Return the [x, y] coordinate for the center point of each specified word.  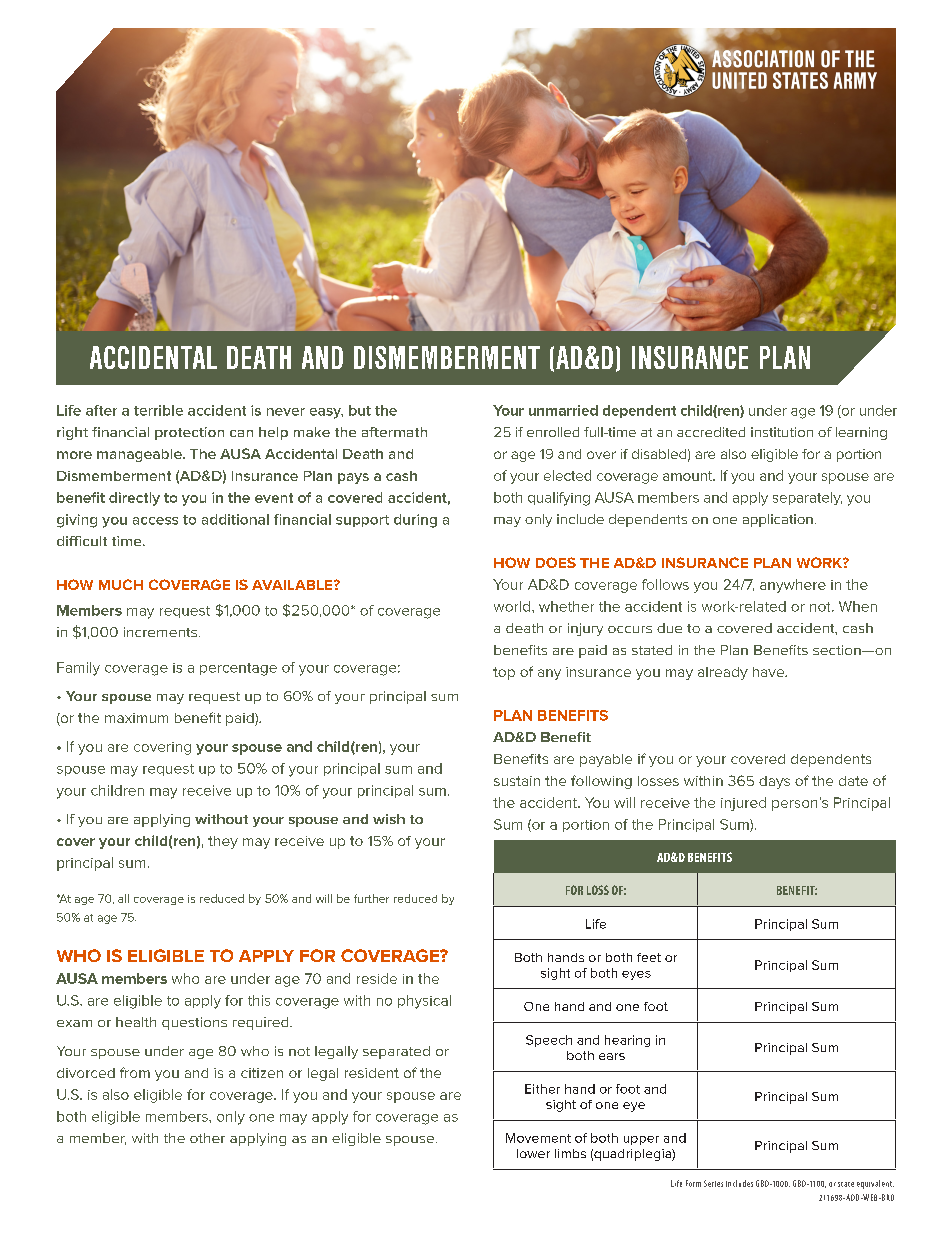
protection [189, 433]
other [207, 1138]
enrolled [553, 432]
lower [533, 1153]
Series [713, 1183]
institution [782, 432]
